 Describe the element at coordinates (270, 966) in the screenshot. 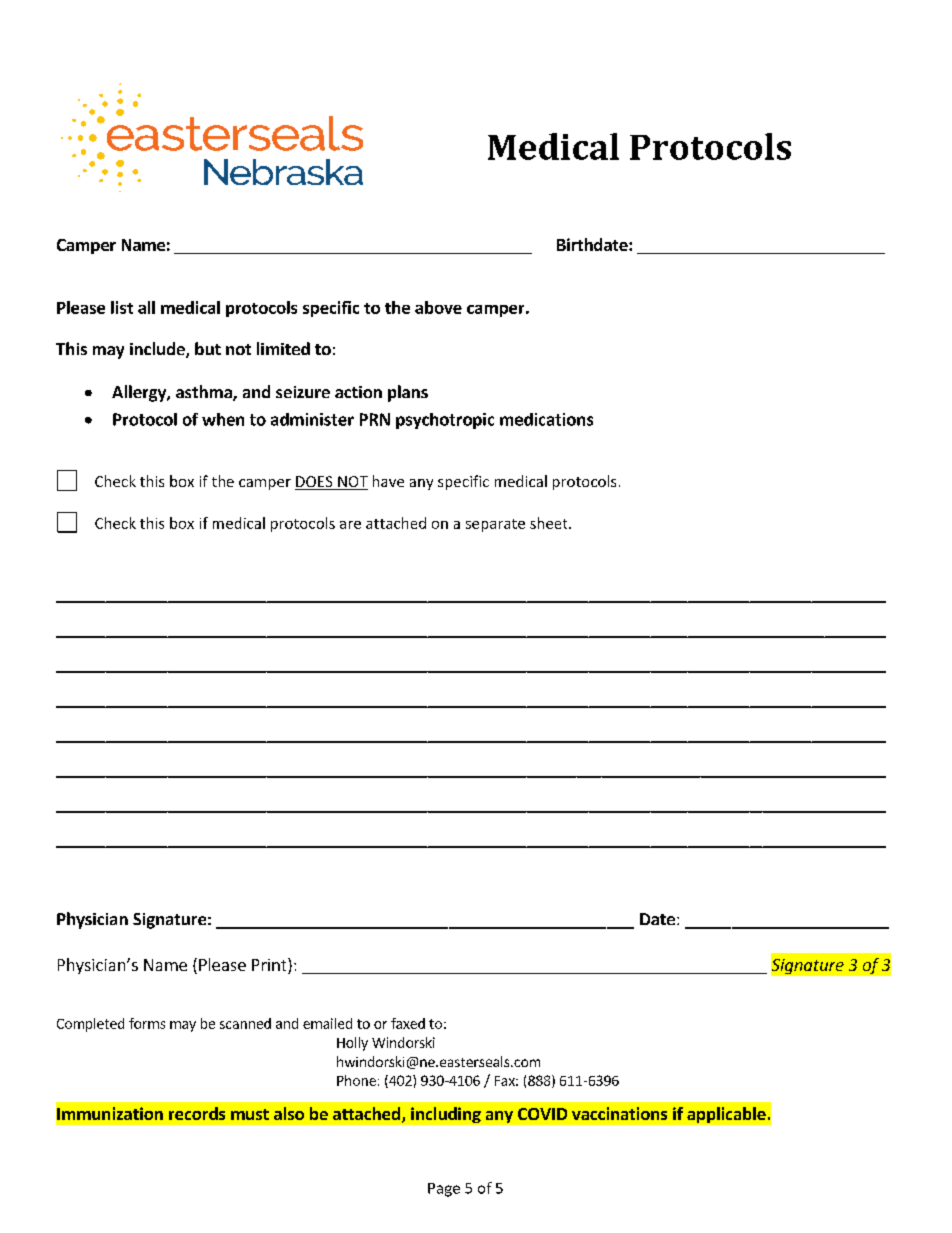

I see `Print` at that location.
